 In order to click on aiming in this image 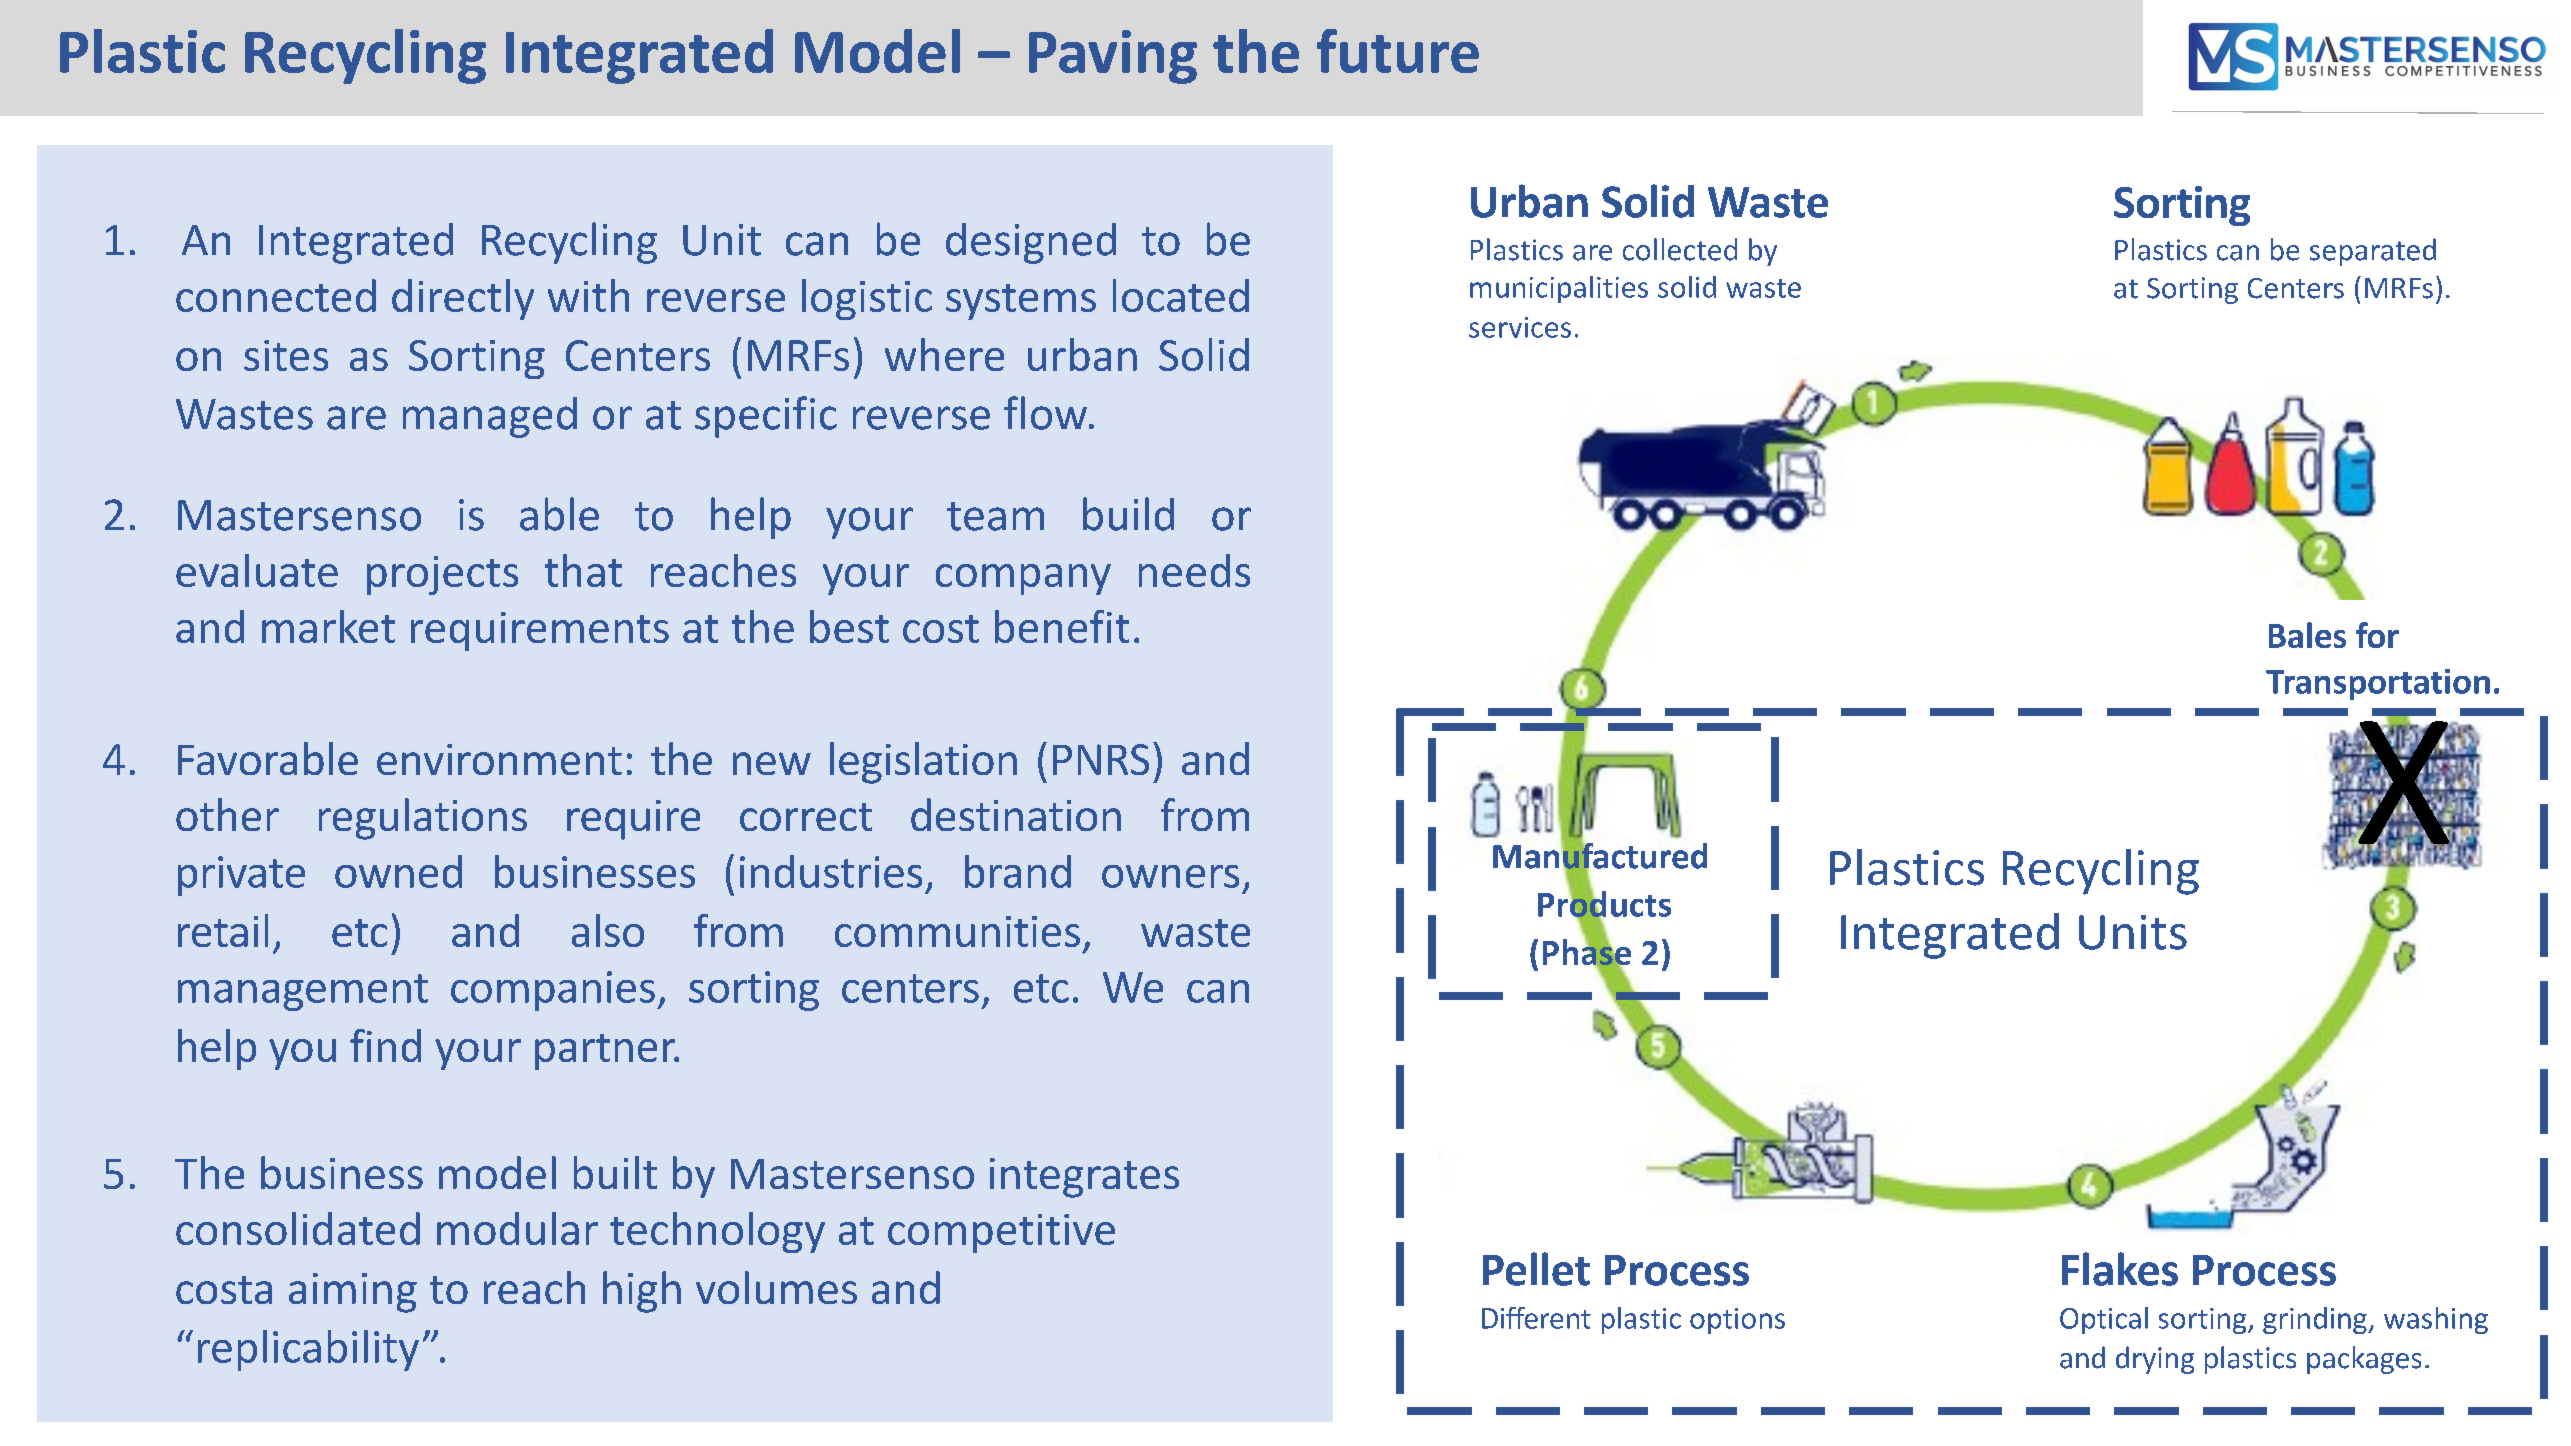, I will do `click(353, 1293)`.
